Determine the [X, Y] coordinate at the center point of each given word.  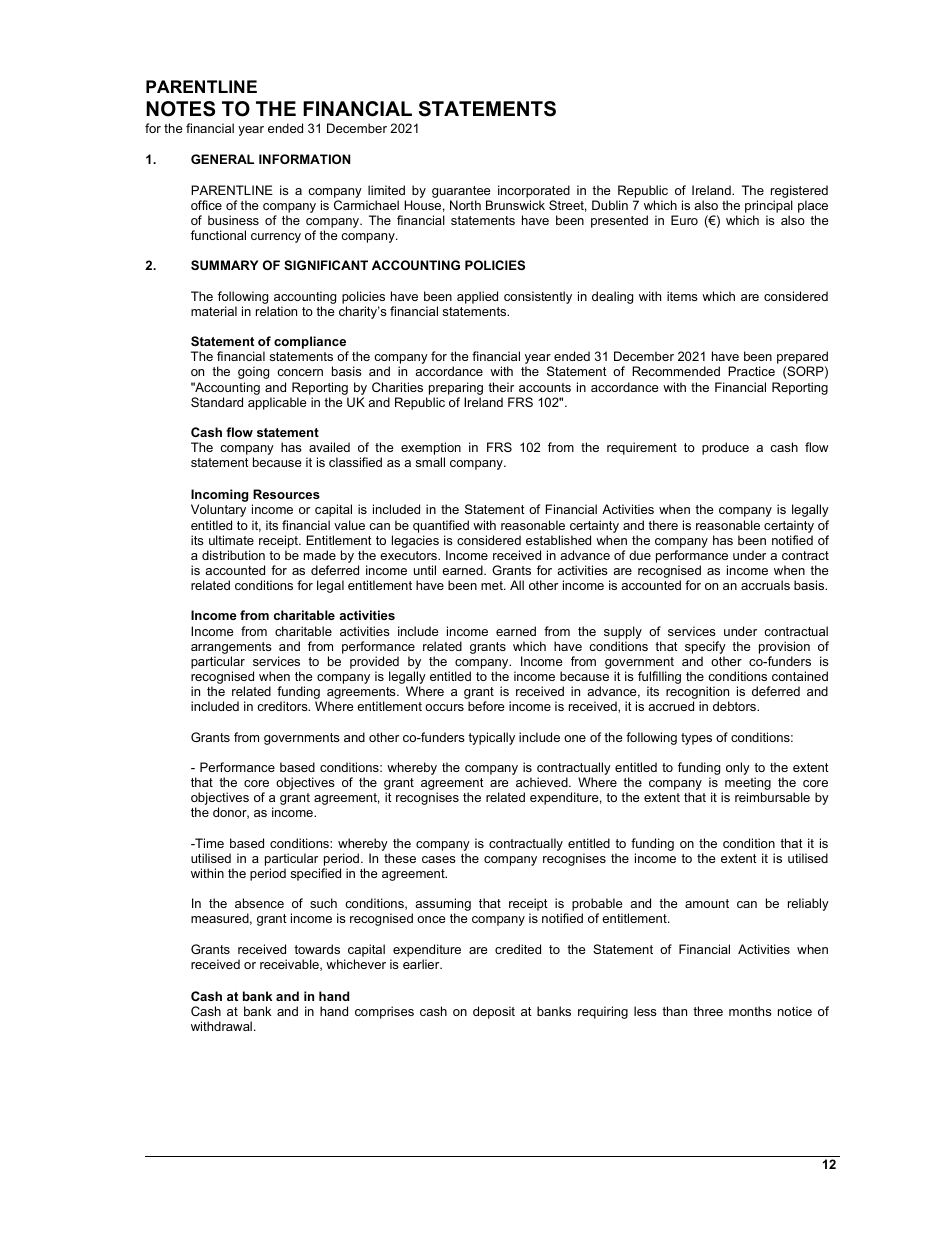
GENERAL [222, 159]
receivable [290, 965]
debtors [735, 706]
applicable [277, 403]
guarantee [461, 192]
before [486, 706]
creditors [283, 706]
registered [799, 191]
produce [725, 448]
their [501, 387]
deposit [494, 1012]
